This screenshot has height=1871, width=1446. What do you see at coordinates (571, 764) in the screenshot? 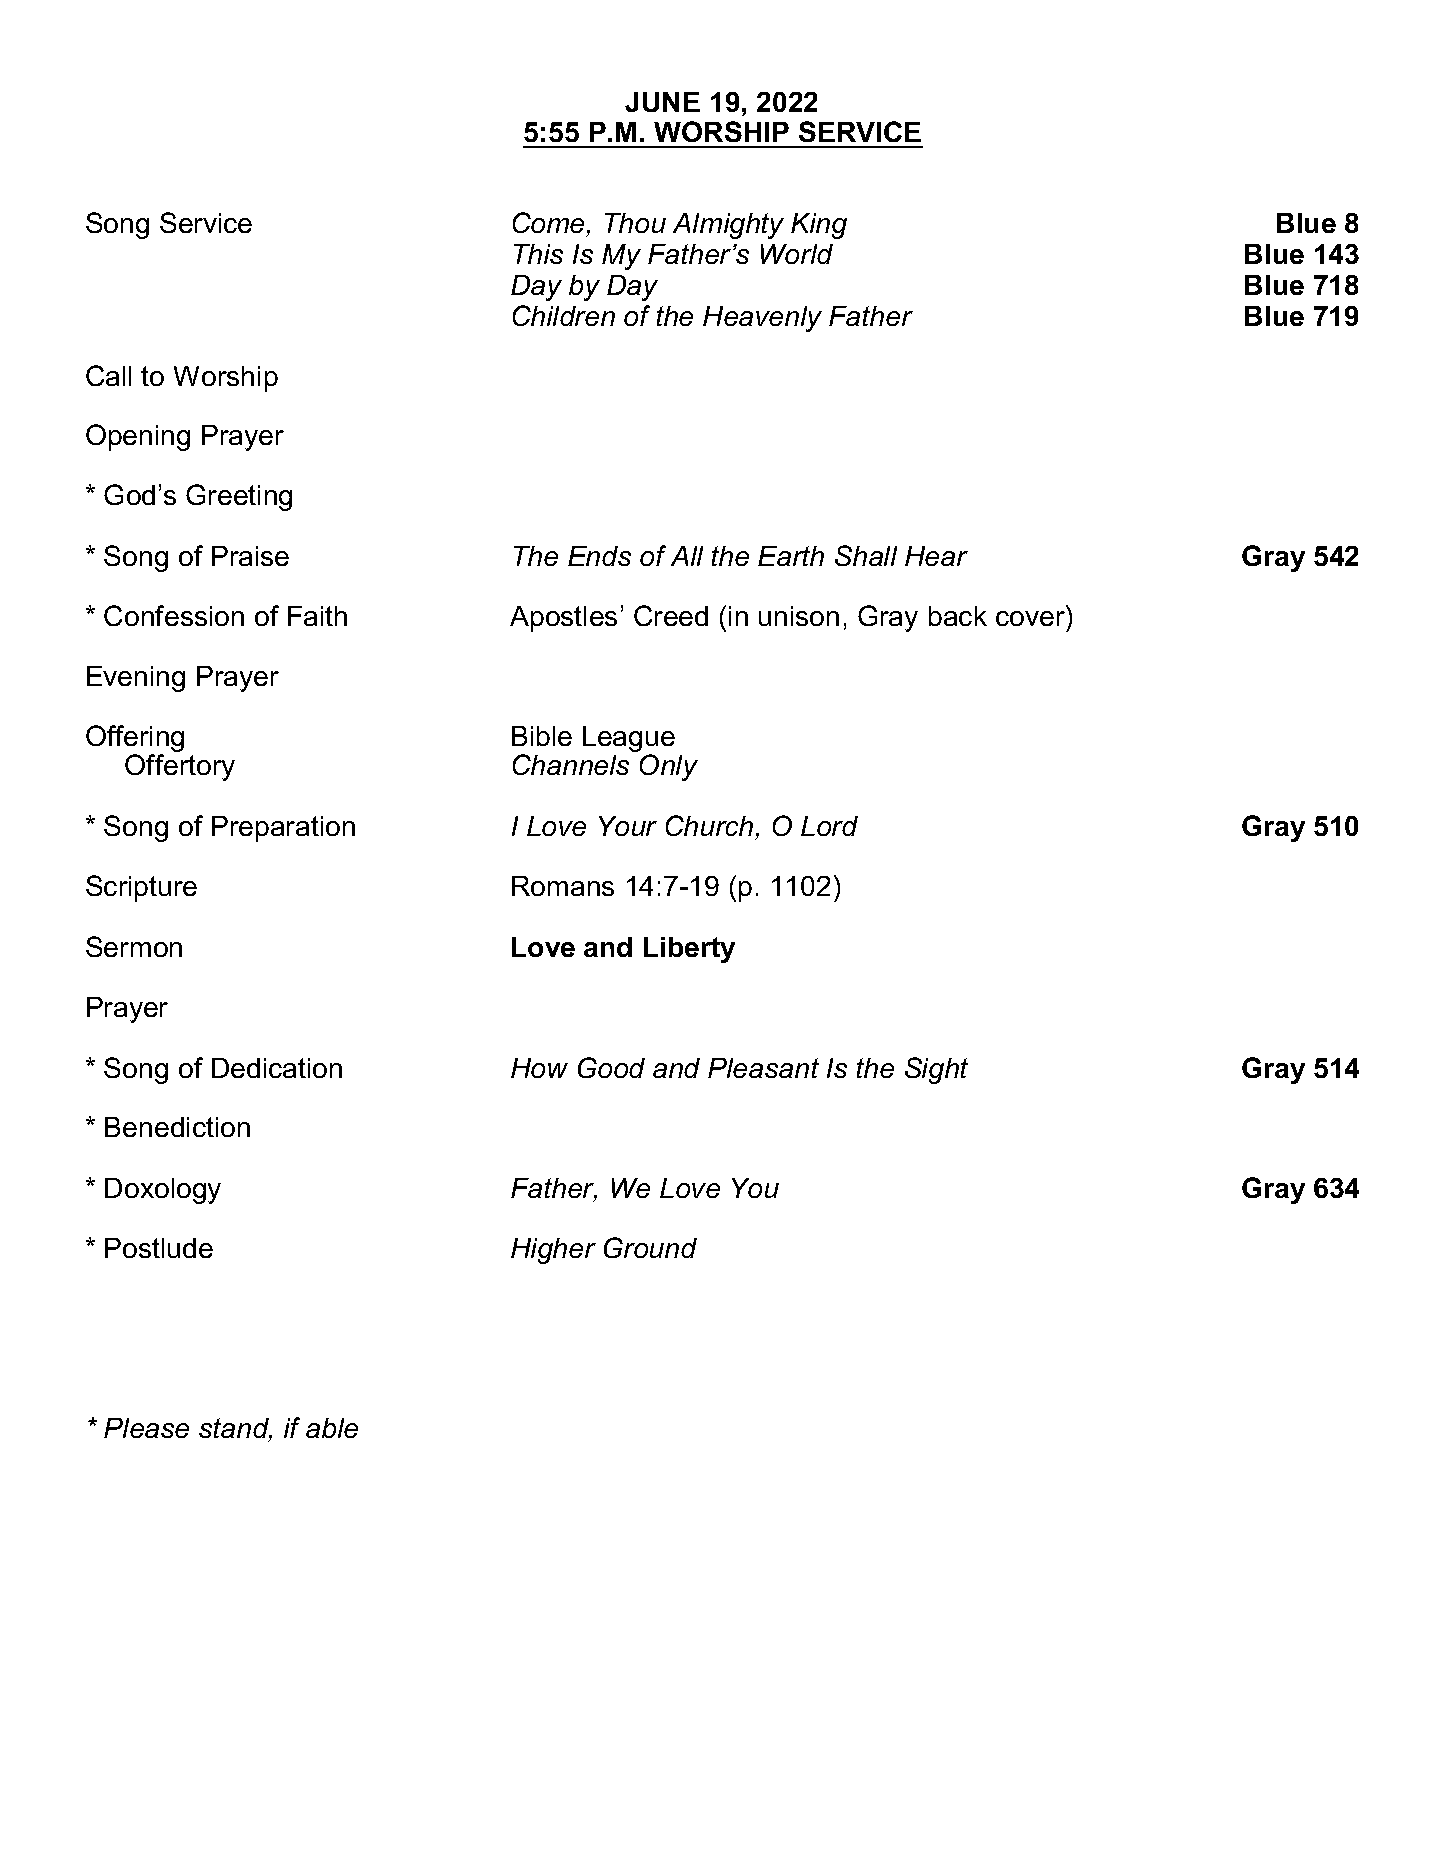
I see `Channels` at bounding box center [571, 764].
